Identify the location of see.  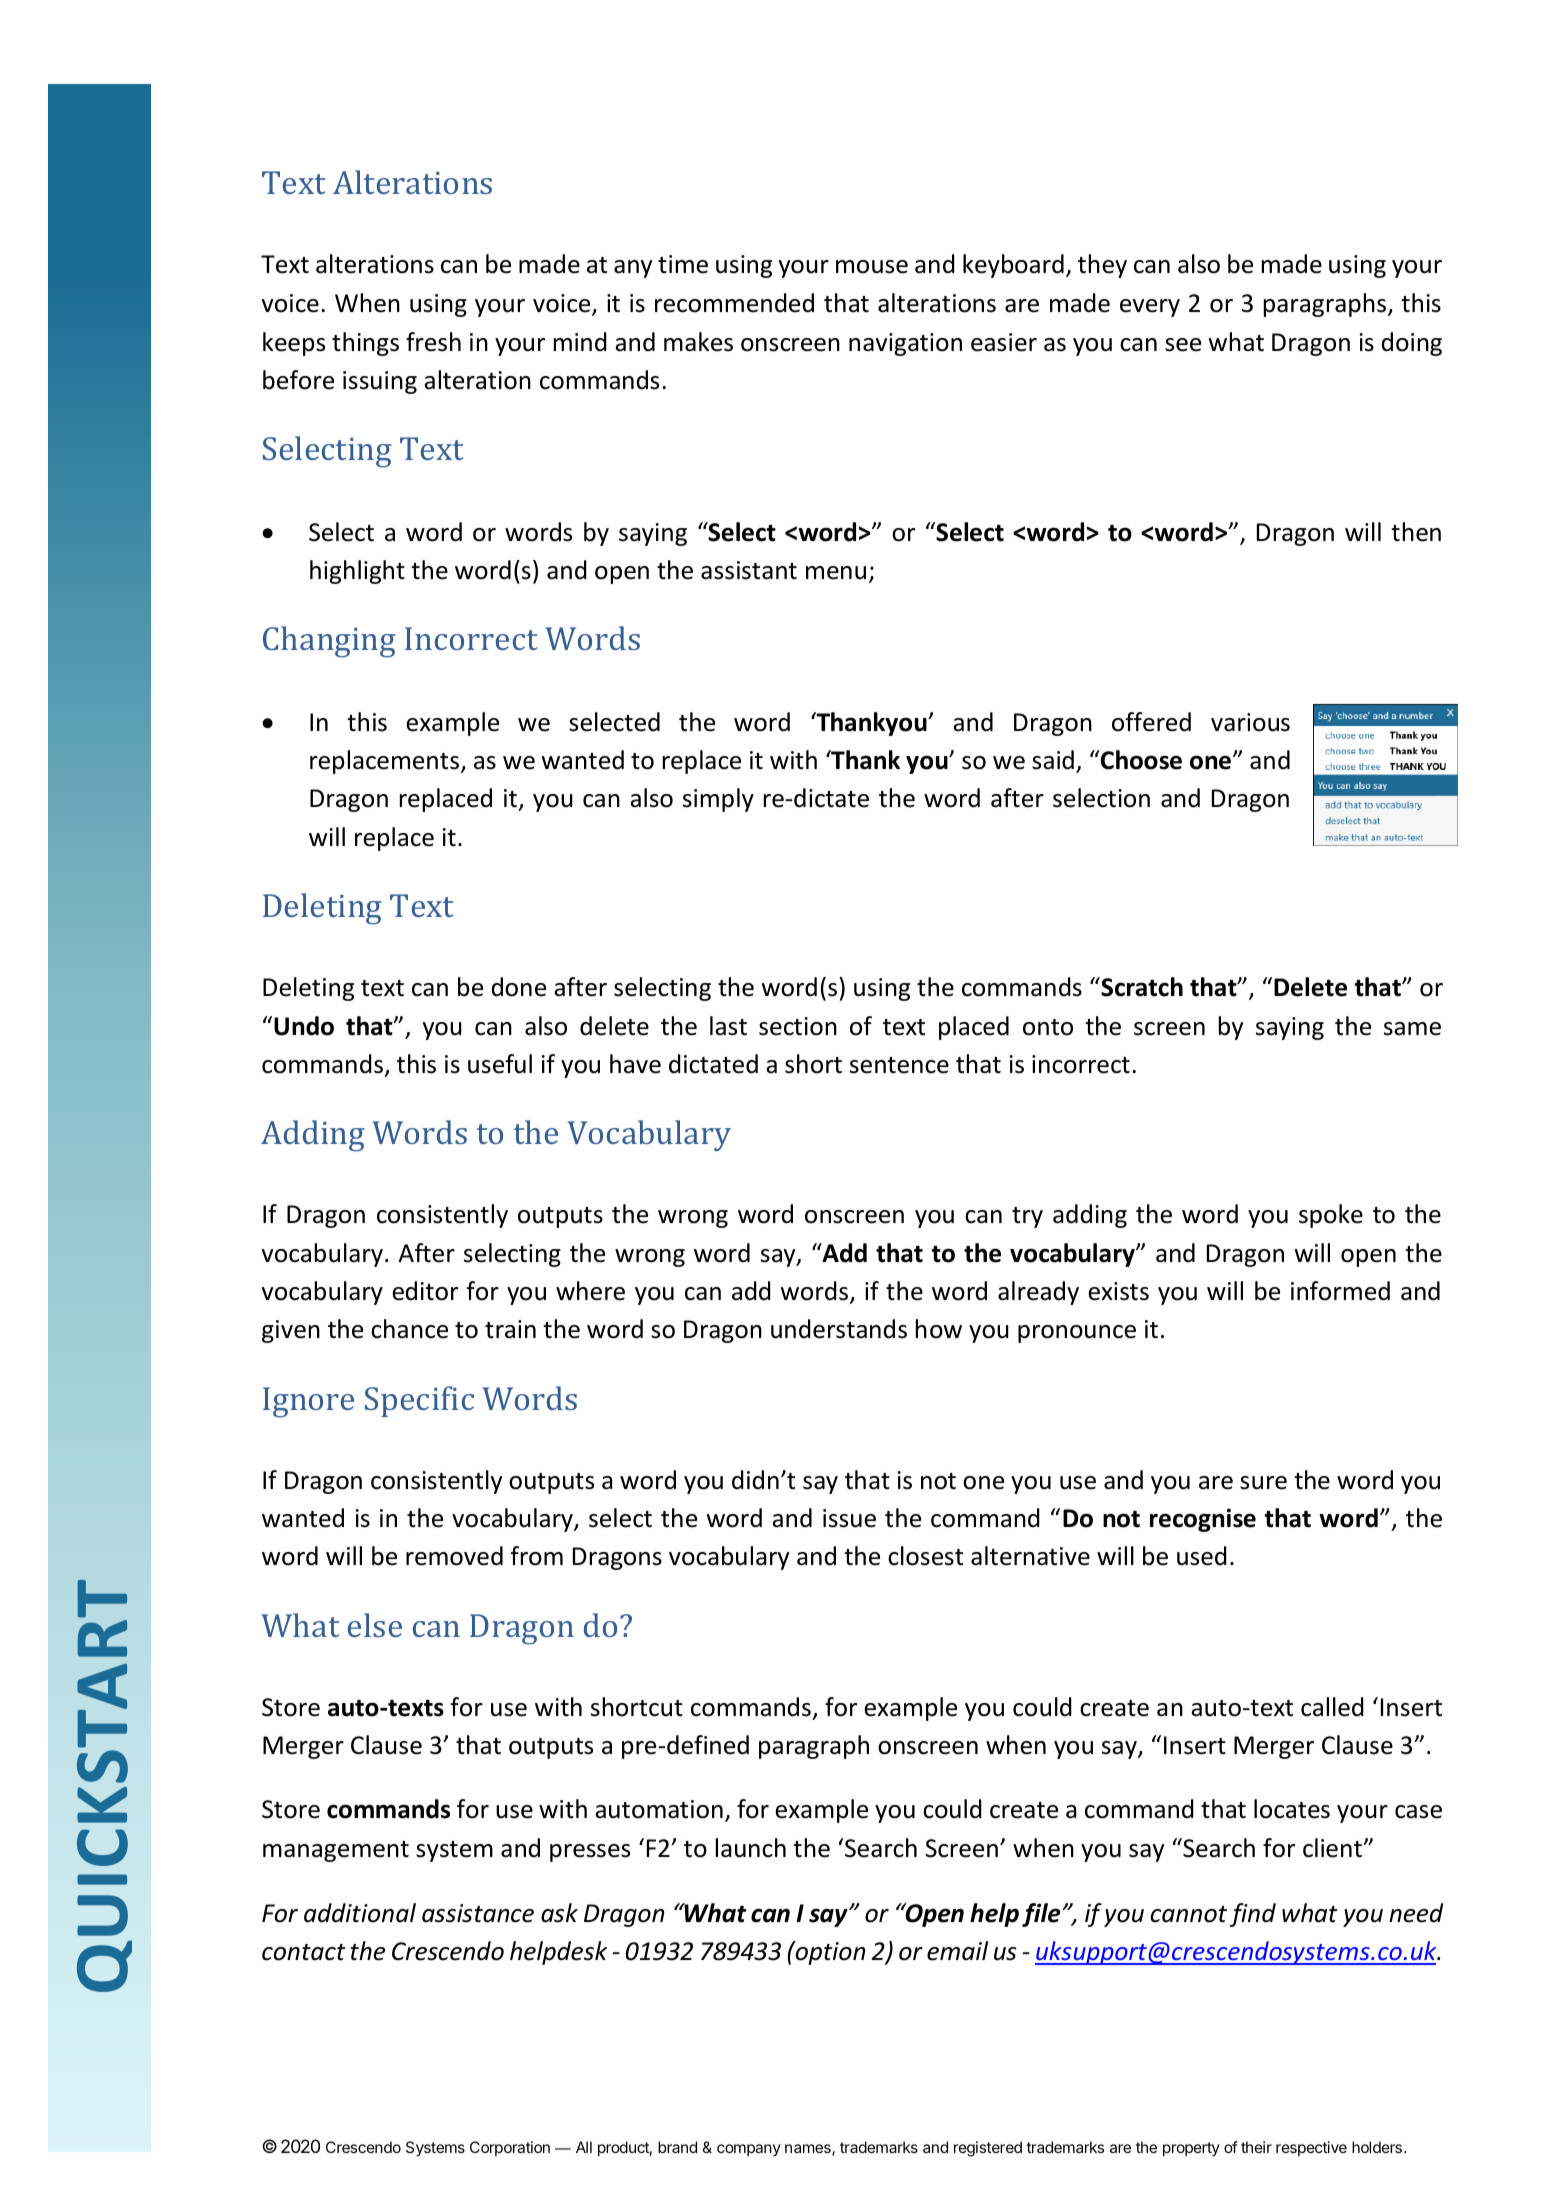
(1183, 345).
